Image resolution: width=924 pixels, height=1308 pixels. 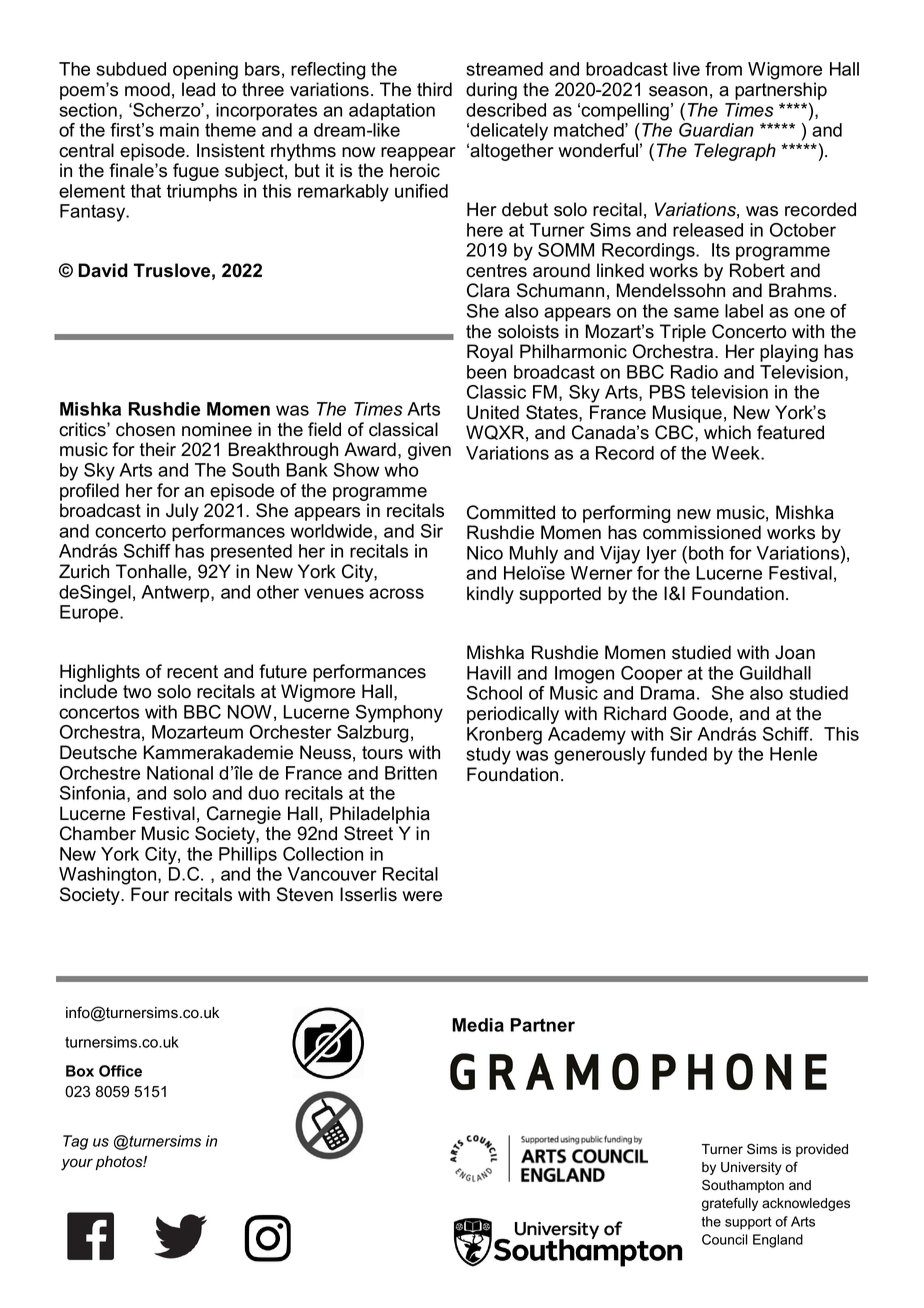 I want to click on Media, so click(x=478, y=1025).
